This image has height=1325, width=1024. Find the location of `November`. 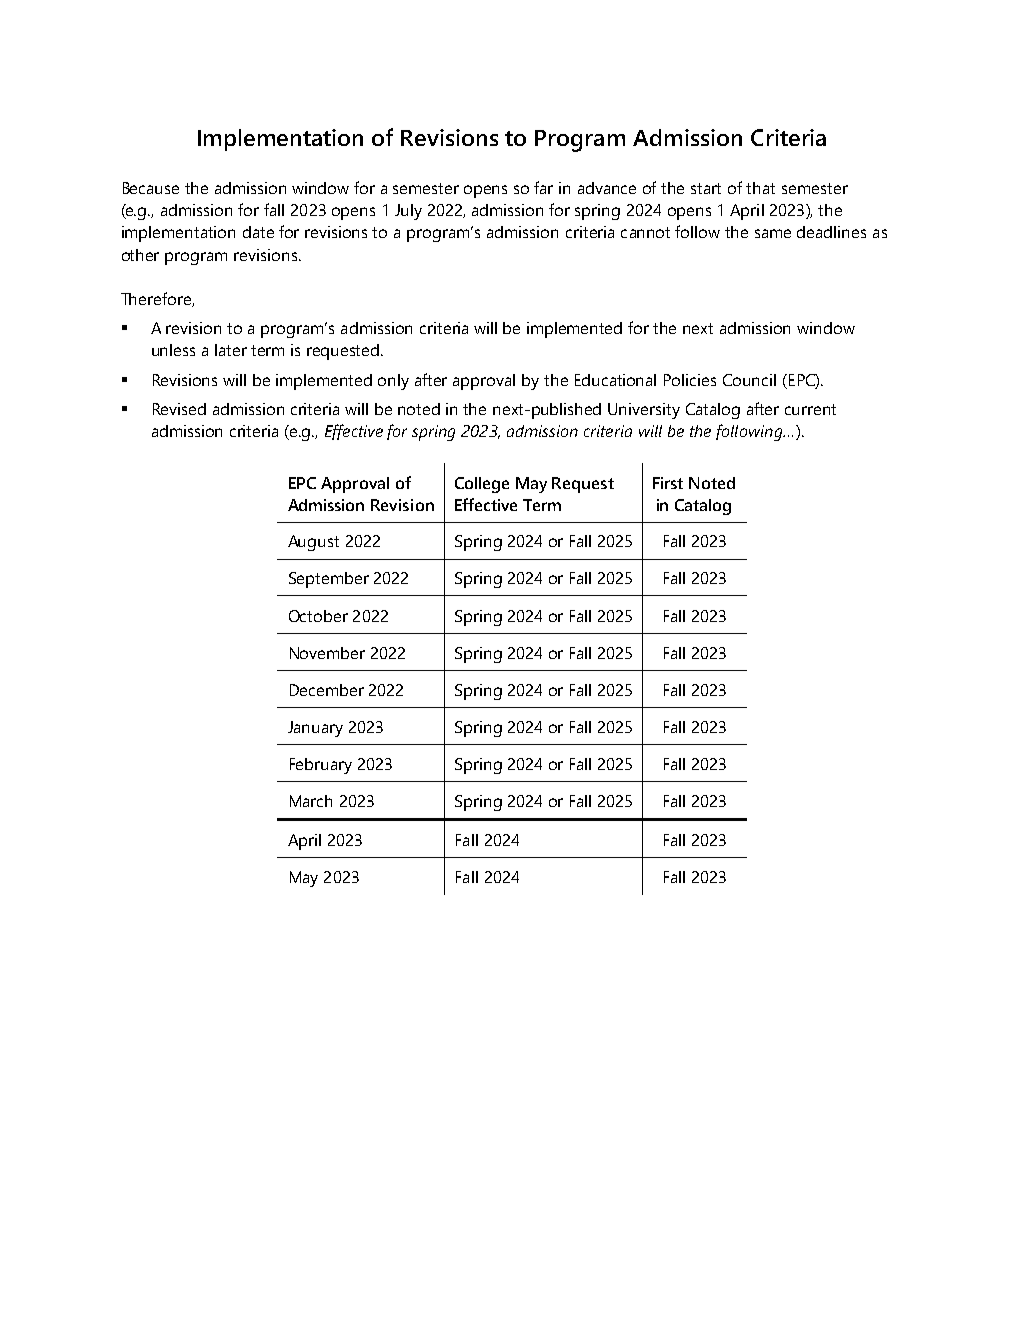

November is located at coordinates (327, 653).
